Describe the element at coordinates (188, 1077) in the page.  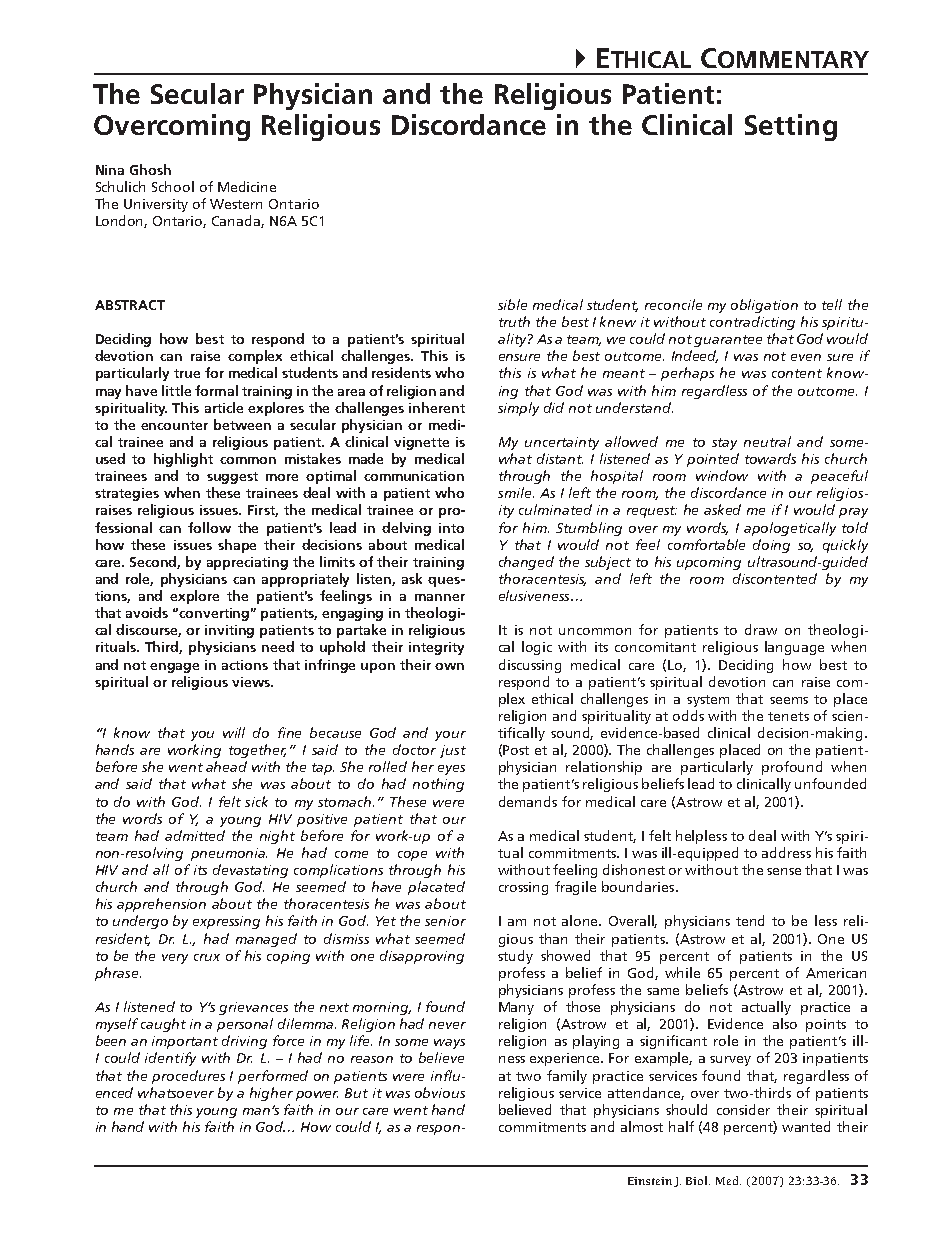
I see `procedures` at that location.
